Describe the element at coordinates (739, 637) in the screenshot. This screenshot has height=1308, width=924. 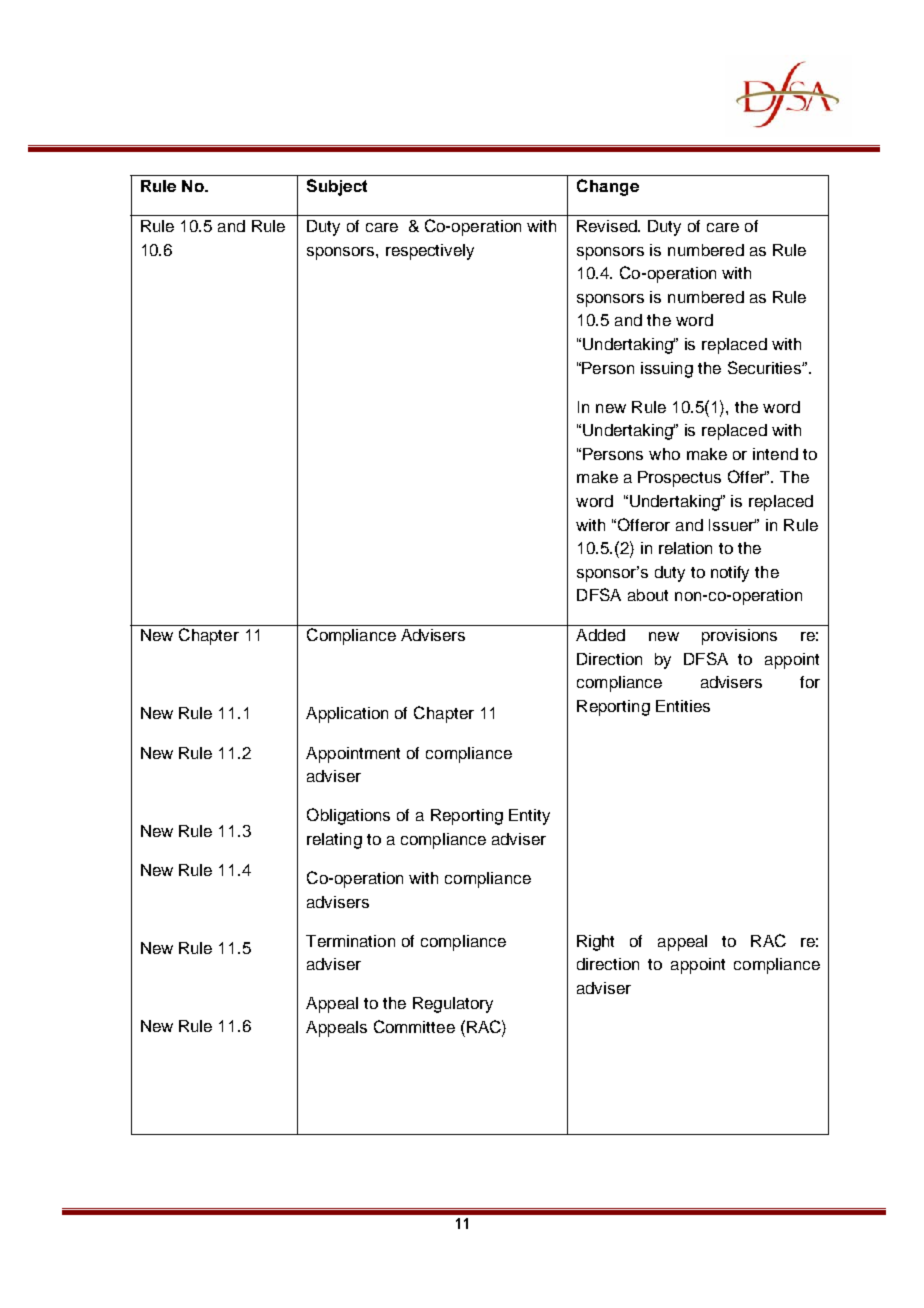
I see `provisions` at that location.
